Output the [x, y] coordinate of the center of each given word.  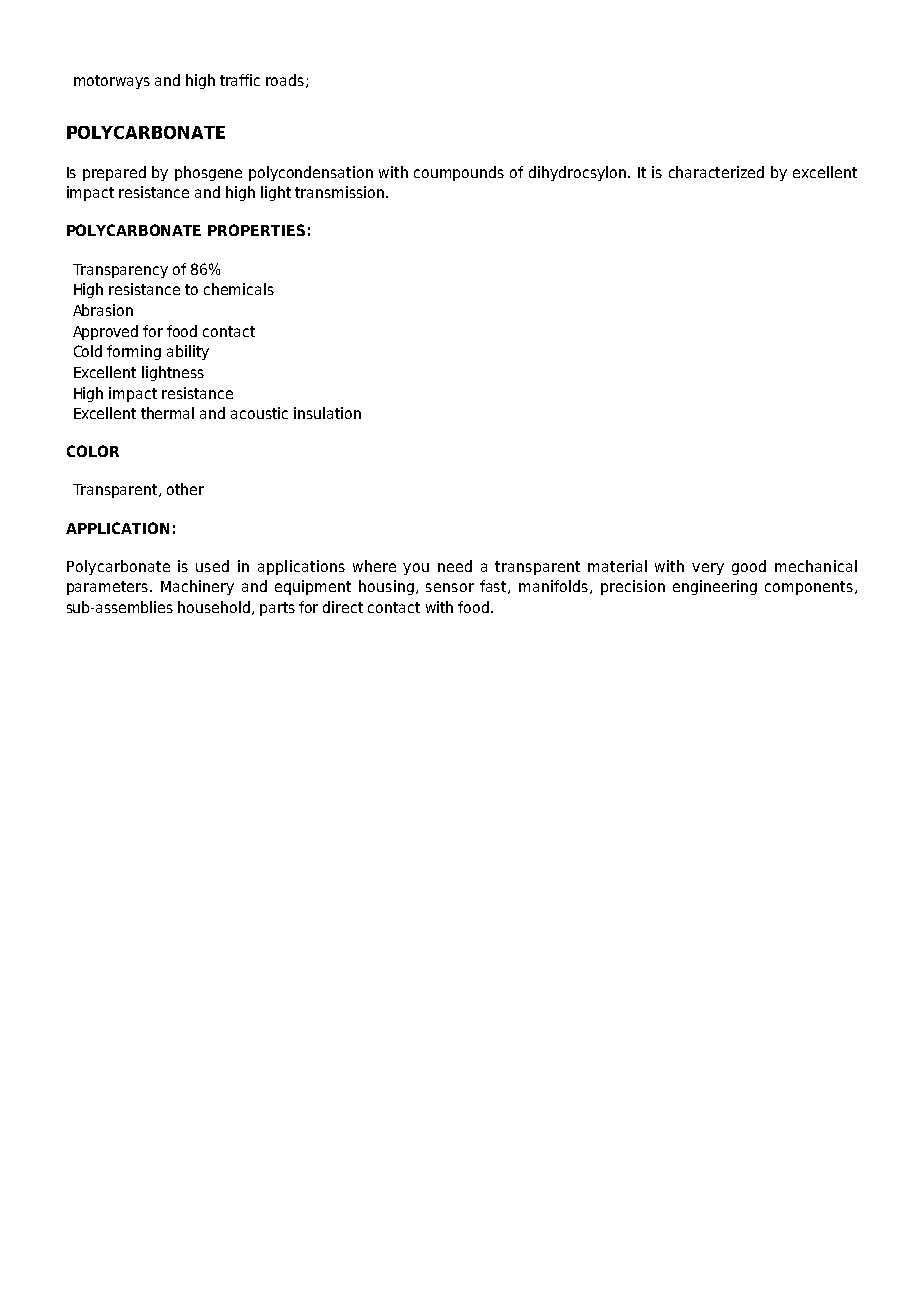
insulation [327, 413]
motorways [112, 82]
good [749, 567]
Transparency [120, 271]
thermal [167, 413]
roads [285, 80]
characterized [716, 172]
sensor [450, 587]
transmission [339, 192]
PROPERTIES [256, 230]
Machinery [197, 587]
